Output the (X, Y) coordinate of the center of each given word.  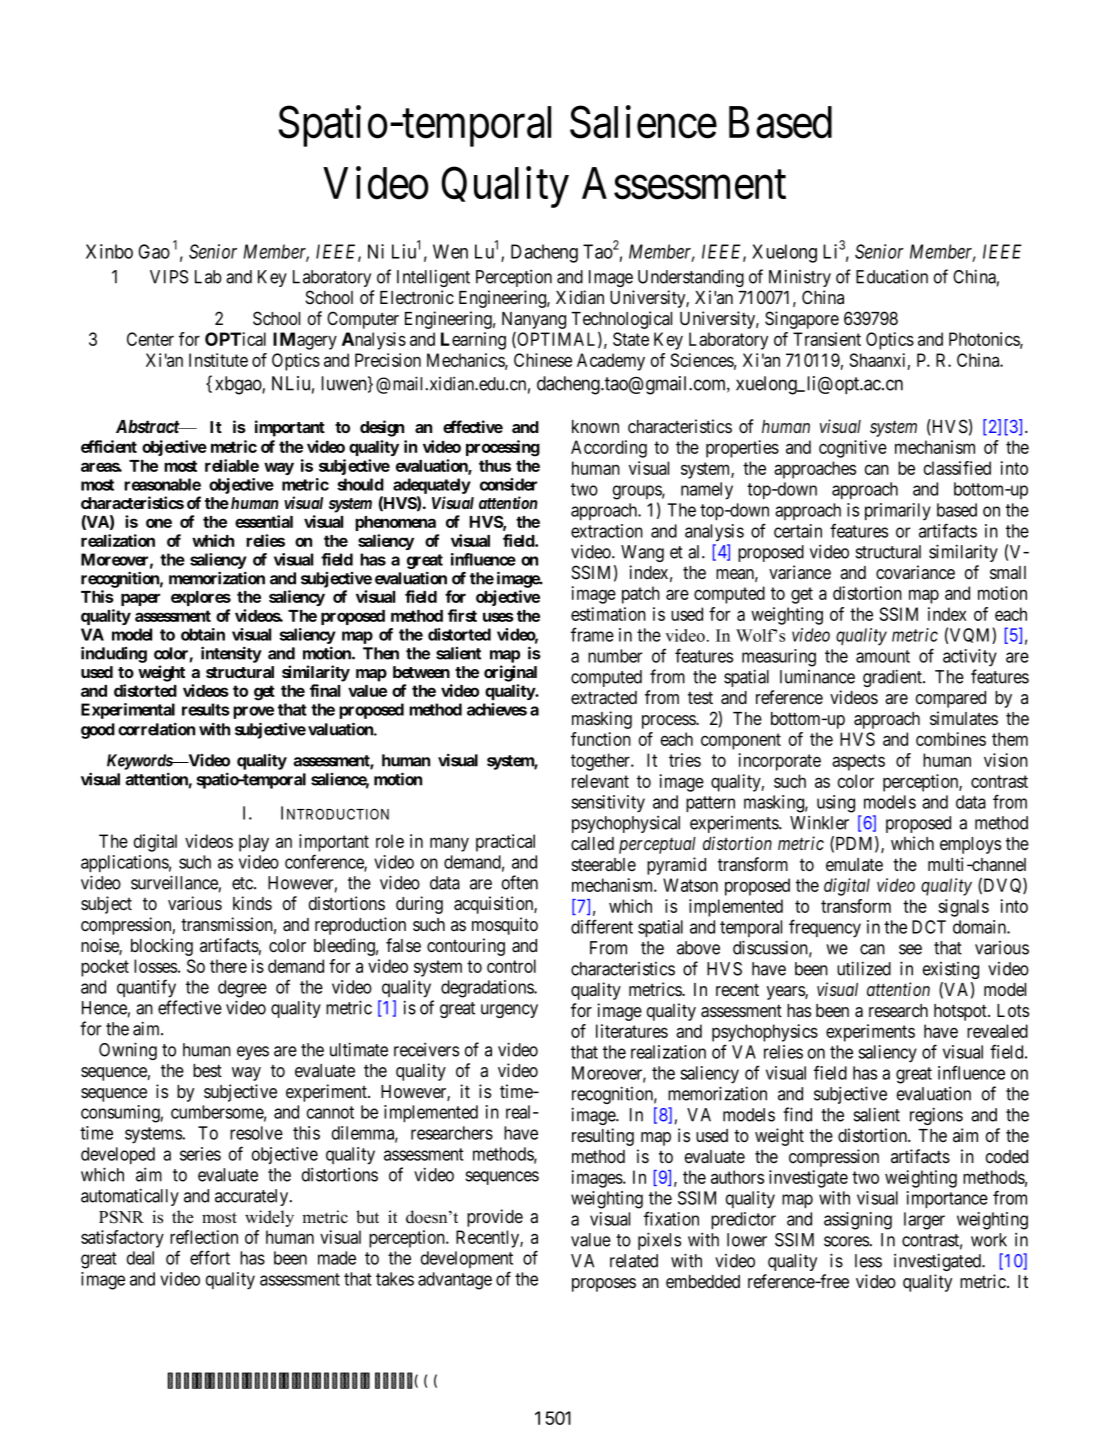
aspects (858, 762)
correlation (156, 729)
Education (892, 276)
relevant (600, 781)
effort (210, 1257)
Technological (621, 320)
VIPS (169, 277)
